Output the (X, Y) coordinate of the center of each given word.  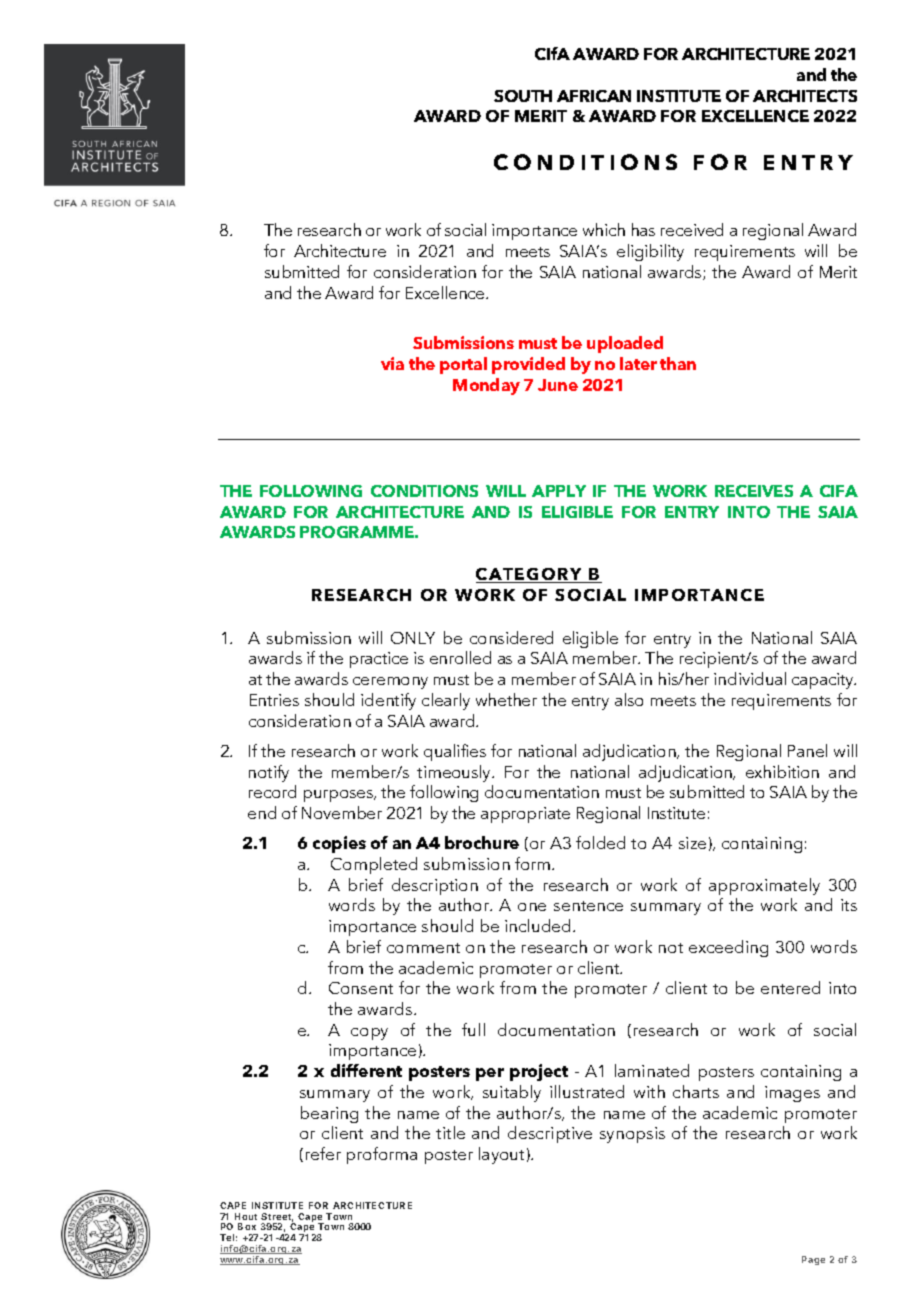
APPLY (559, 491)
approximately (764, 886)
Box (247, 1226)
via (392, 363)
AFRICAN (594, 96)
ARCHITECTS (805, 96)
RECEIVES (754, 491)
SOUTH (523, 96)
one (532, 907)
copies (339, 844)
